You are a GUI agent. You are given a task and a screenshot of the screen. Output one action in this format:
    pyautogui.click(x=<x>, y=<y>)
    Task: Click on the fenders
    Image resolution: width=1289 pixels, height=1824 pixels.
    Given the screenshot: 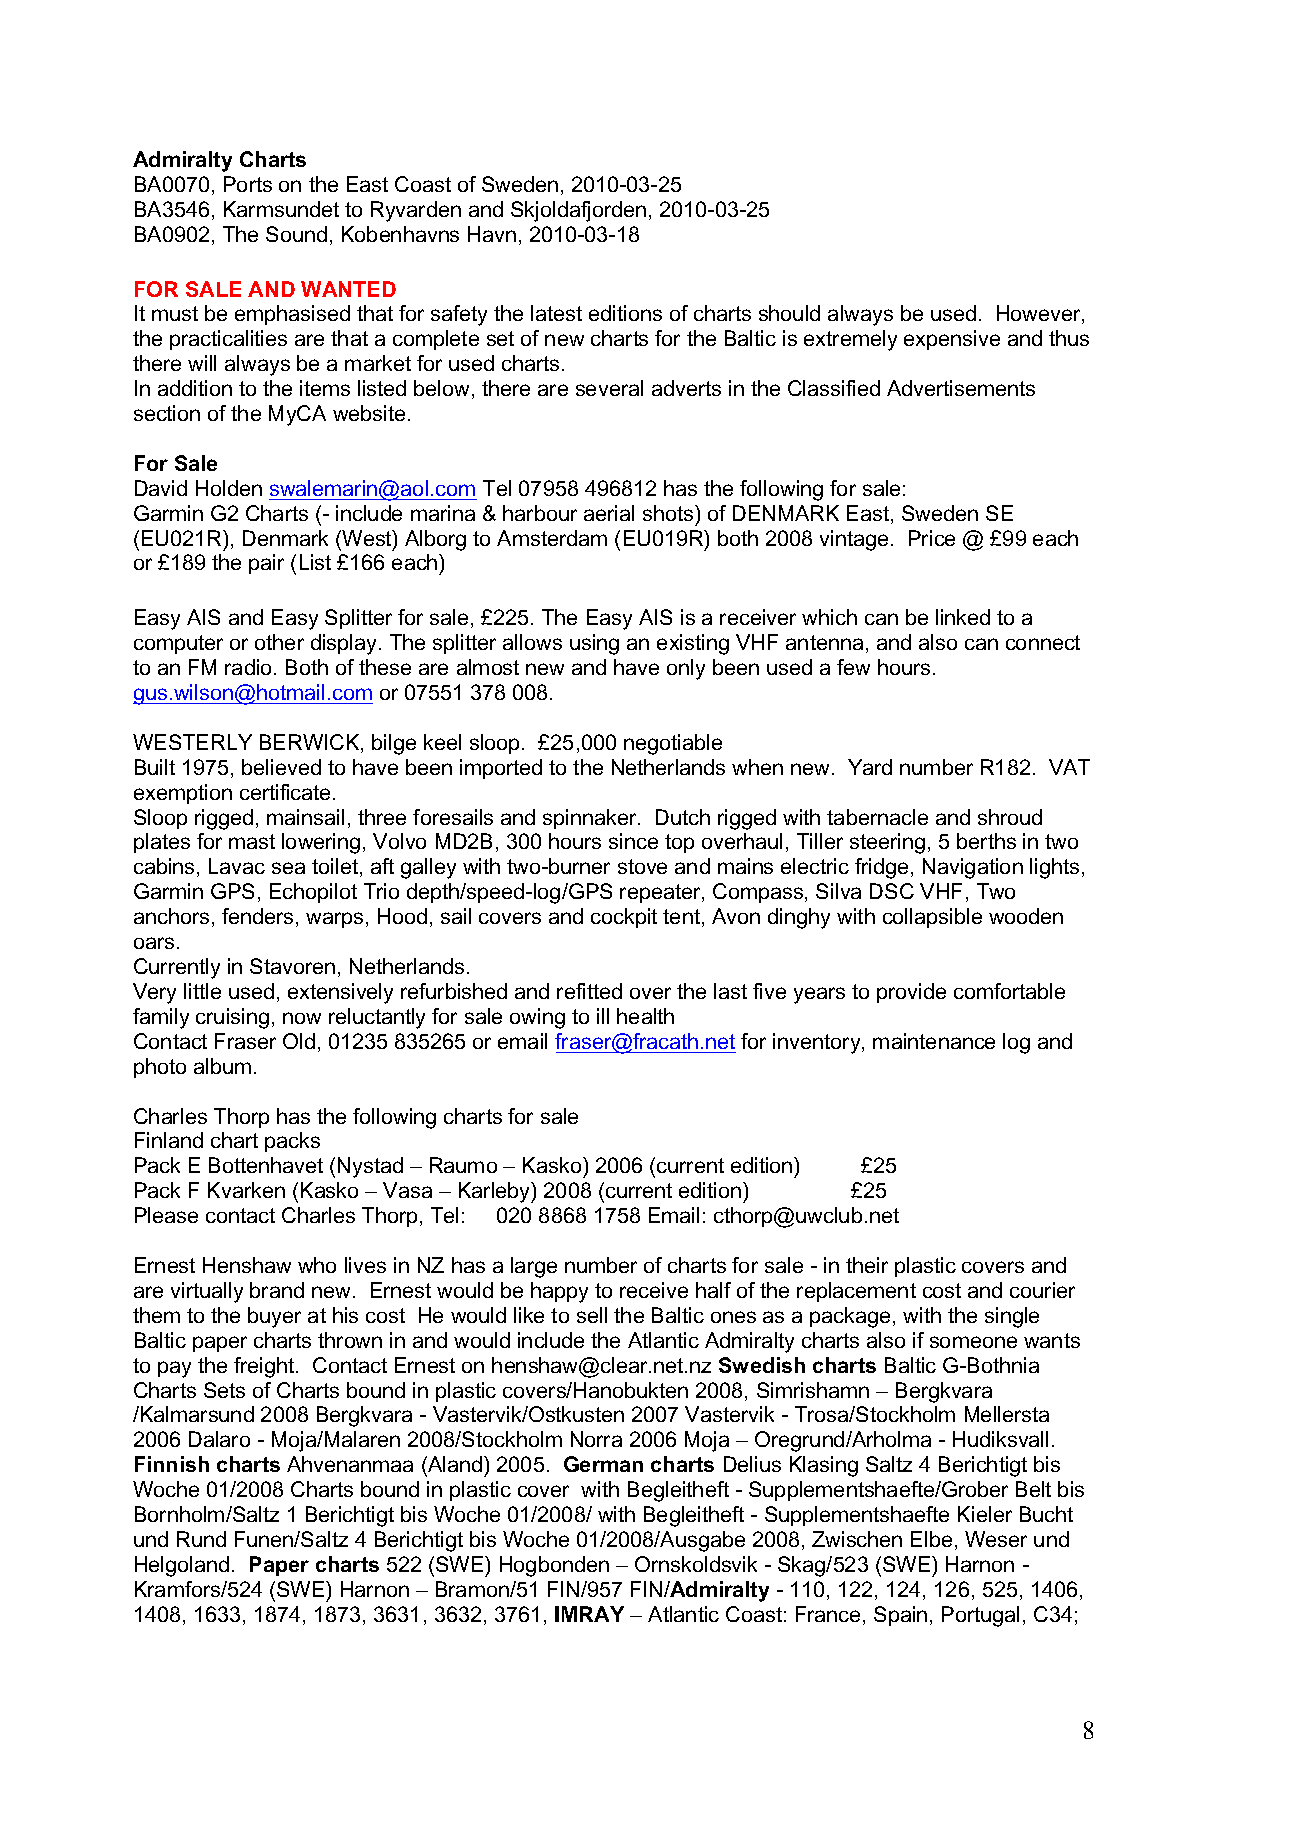 What is the action you would take?
    pyautogui.click(x=257, y=916)
